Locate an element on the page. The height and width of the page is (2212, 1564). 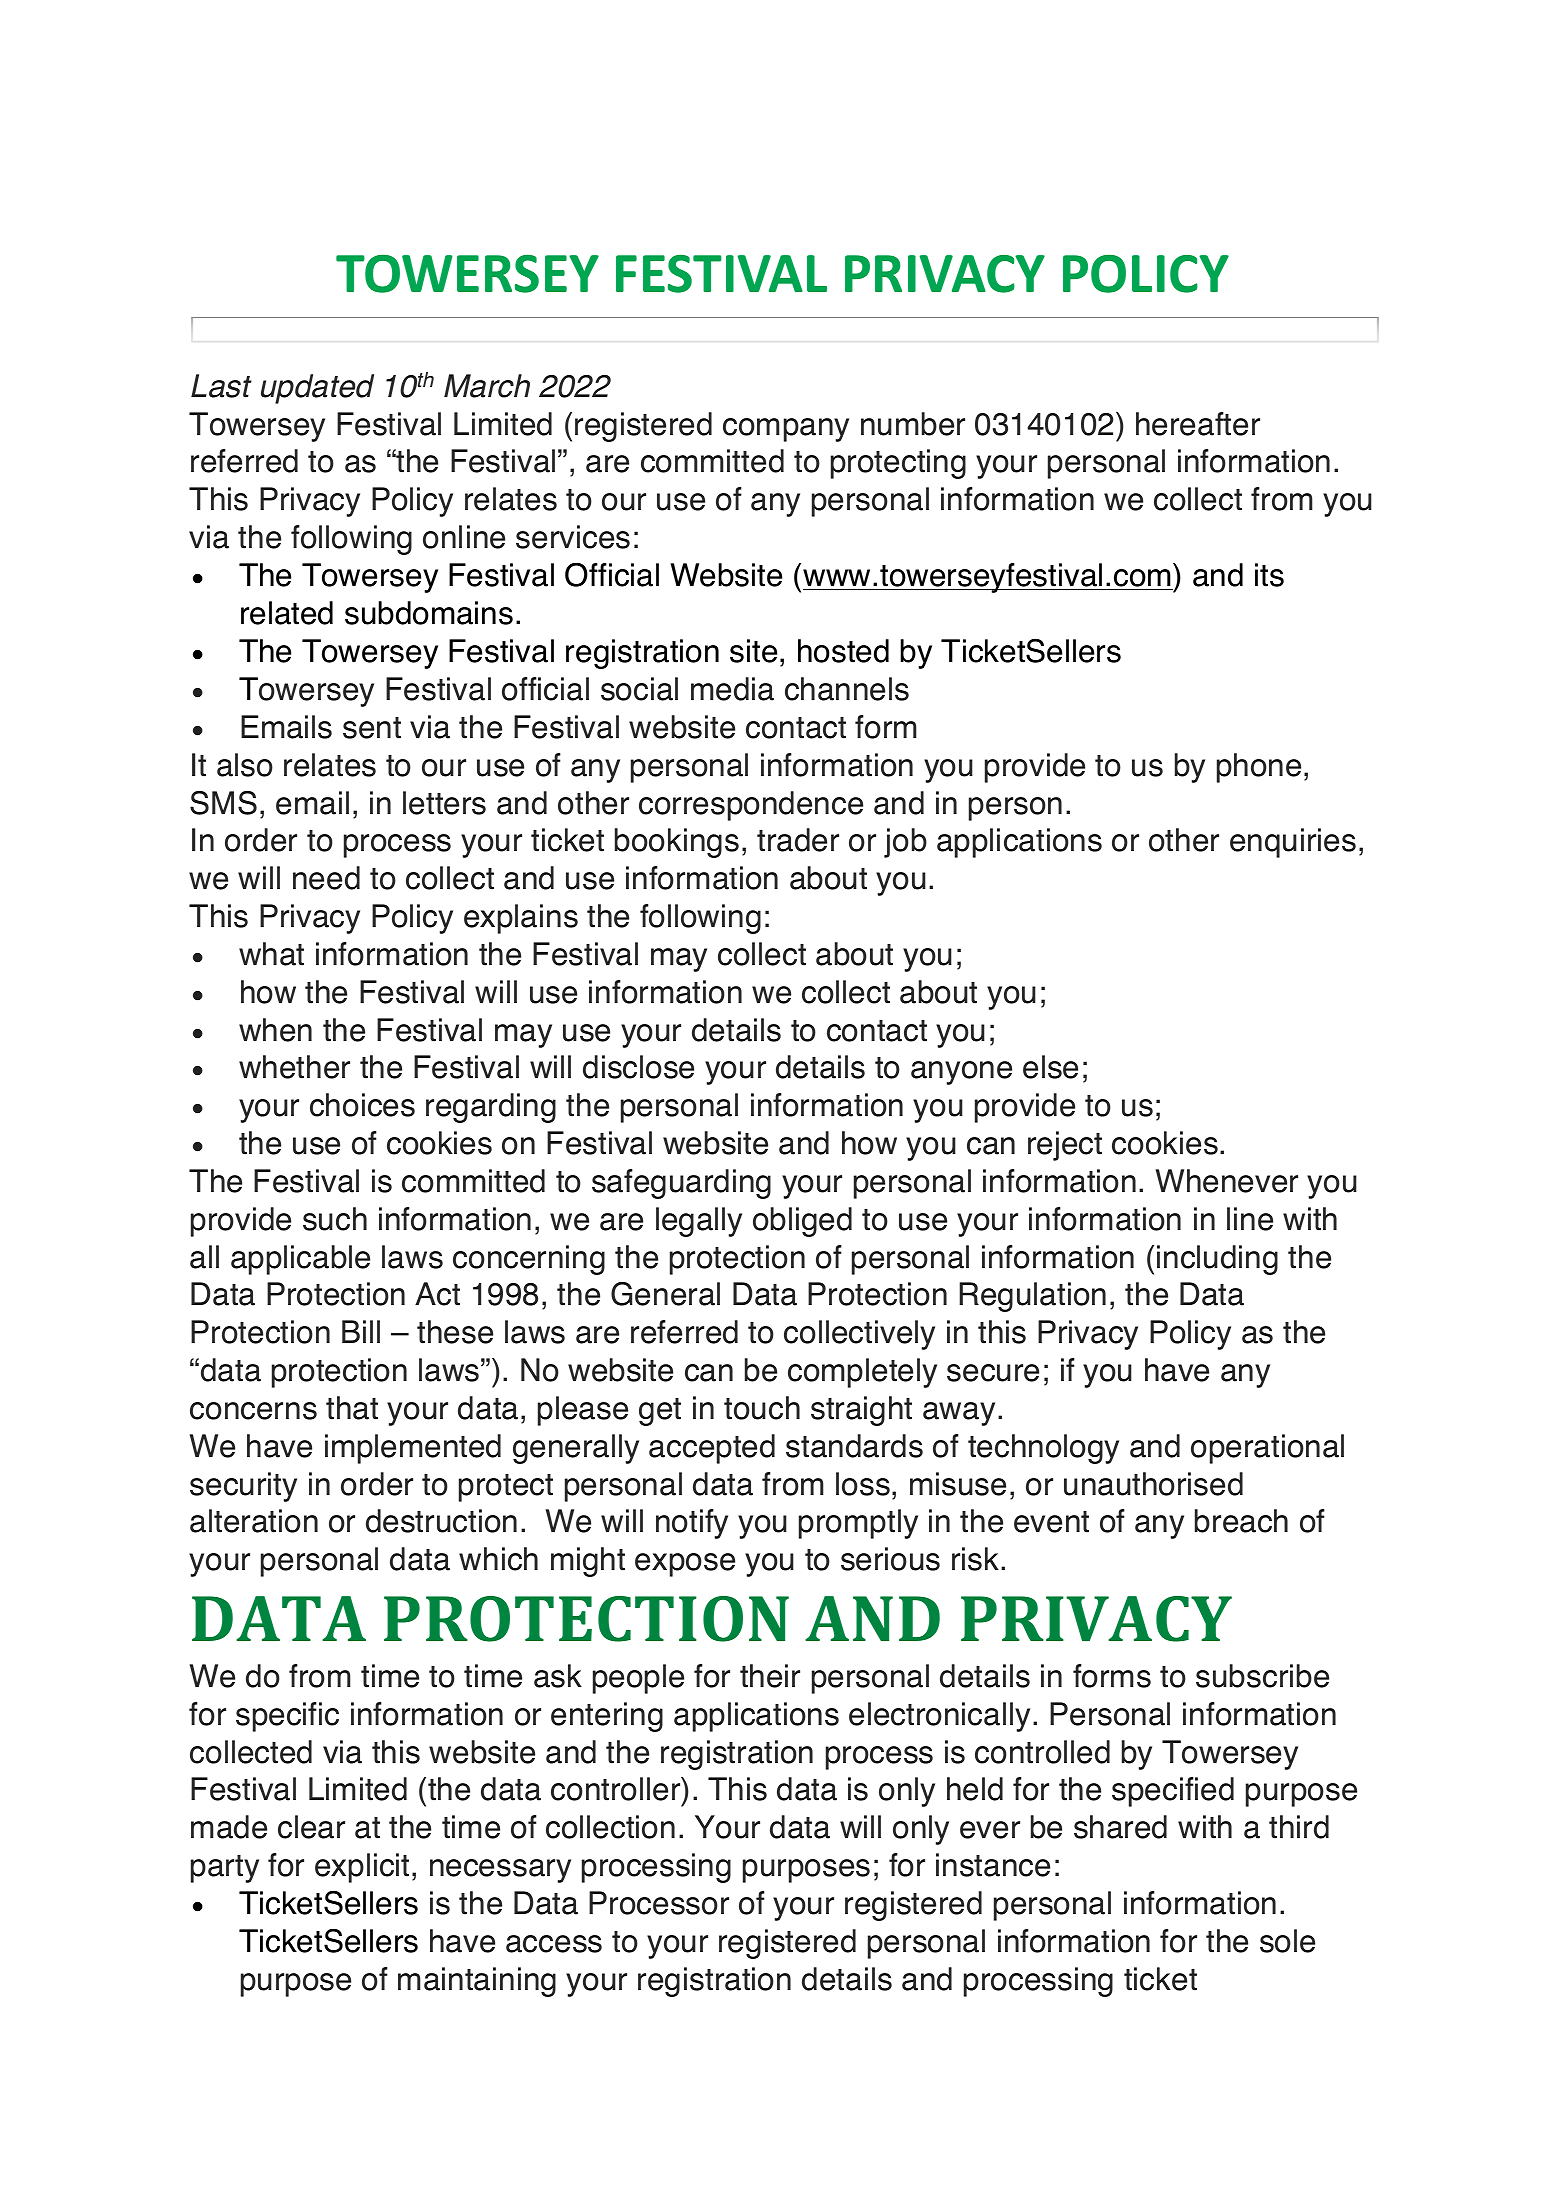
access is located at coordinates (554, 1944).
